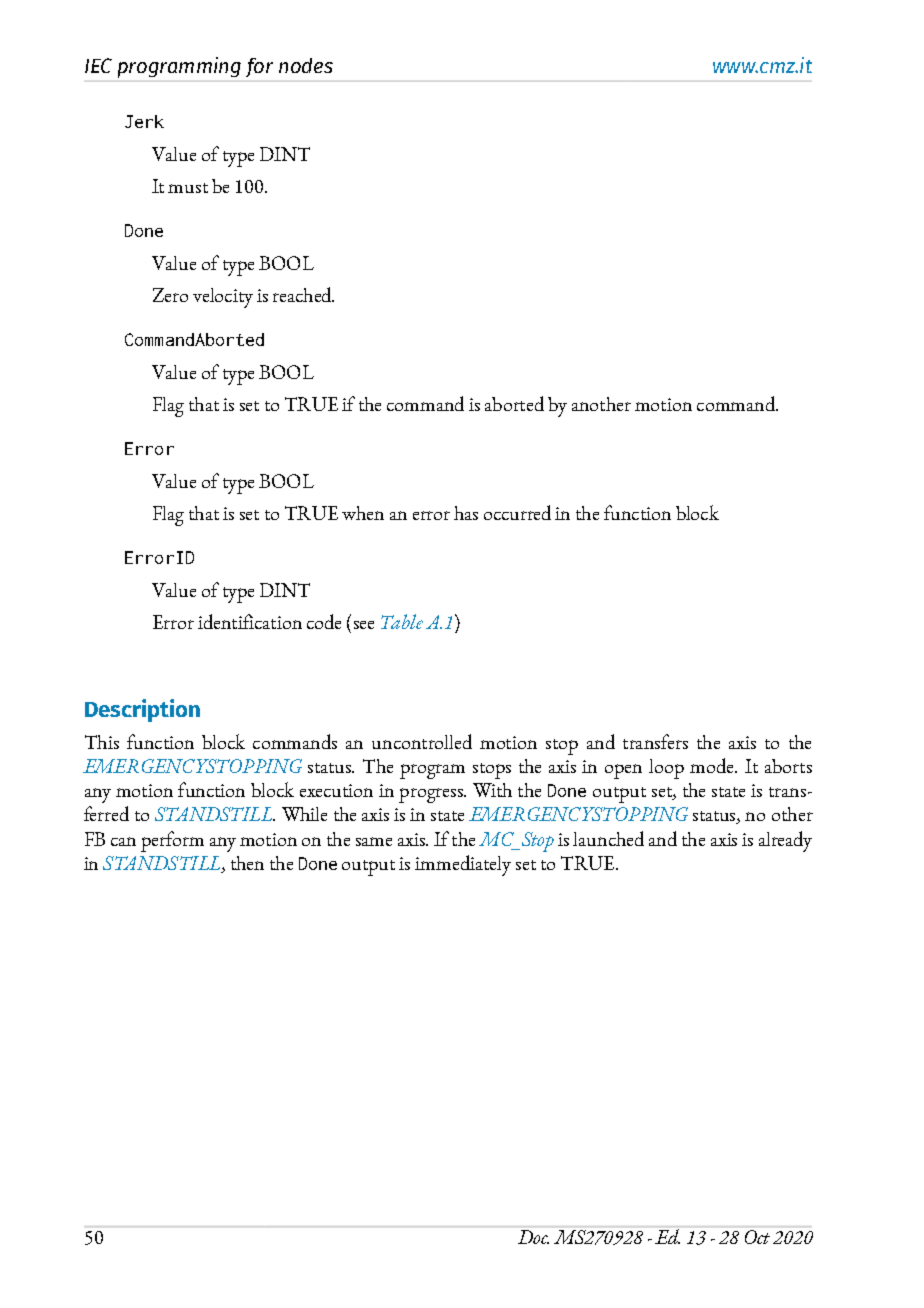 The height and width of the document is (1308, 924). What do you see at coordinates (466, 513) in the document?
I see `has` at bounding box center [466, 513].
